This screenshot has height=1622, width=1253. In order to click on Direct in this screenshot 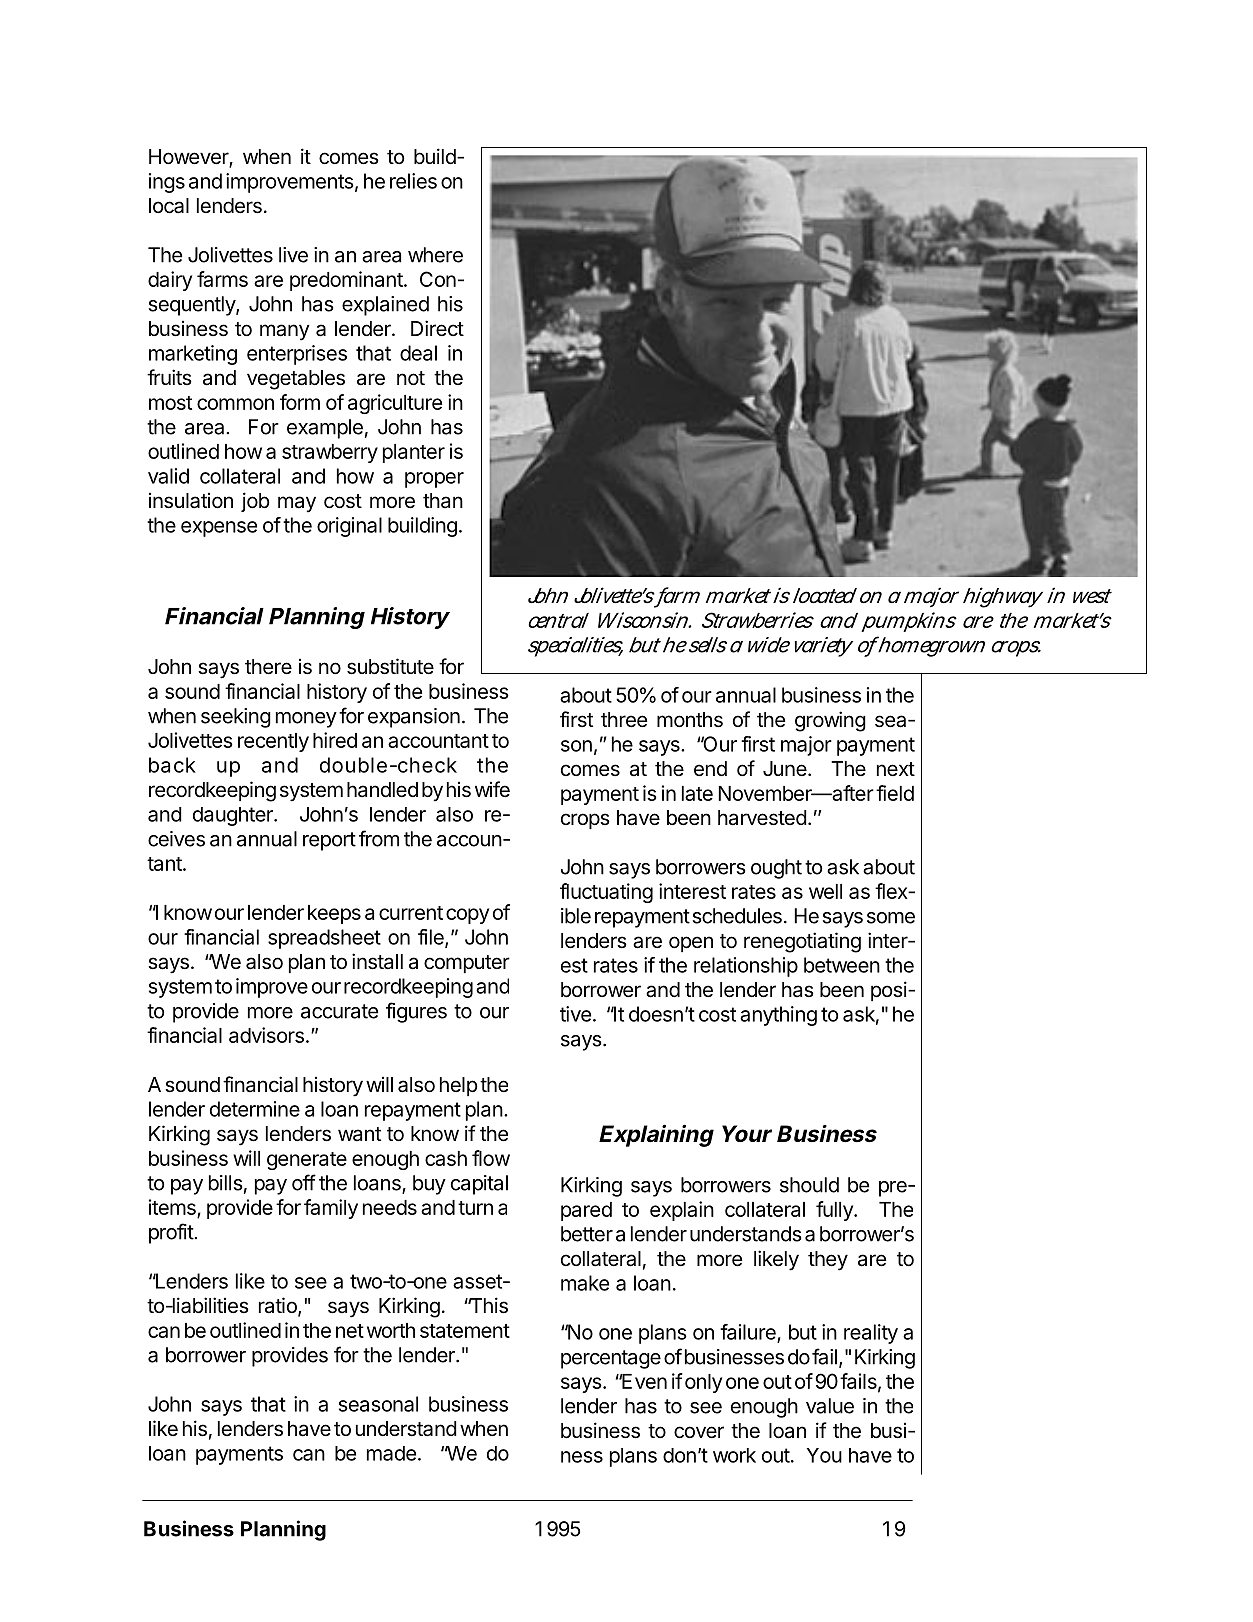, I will do `click(437, 328)`.
